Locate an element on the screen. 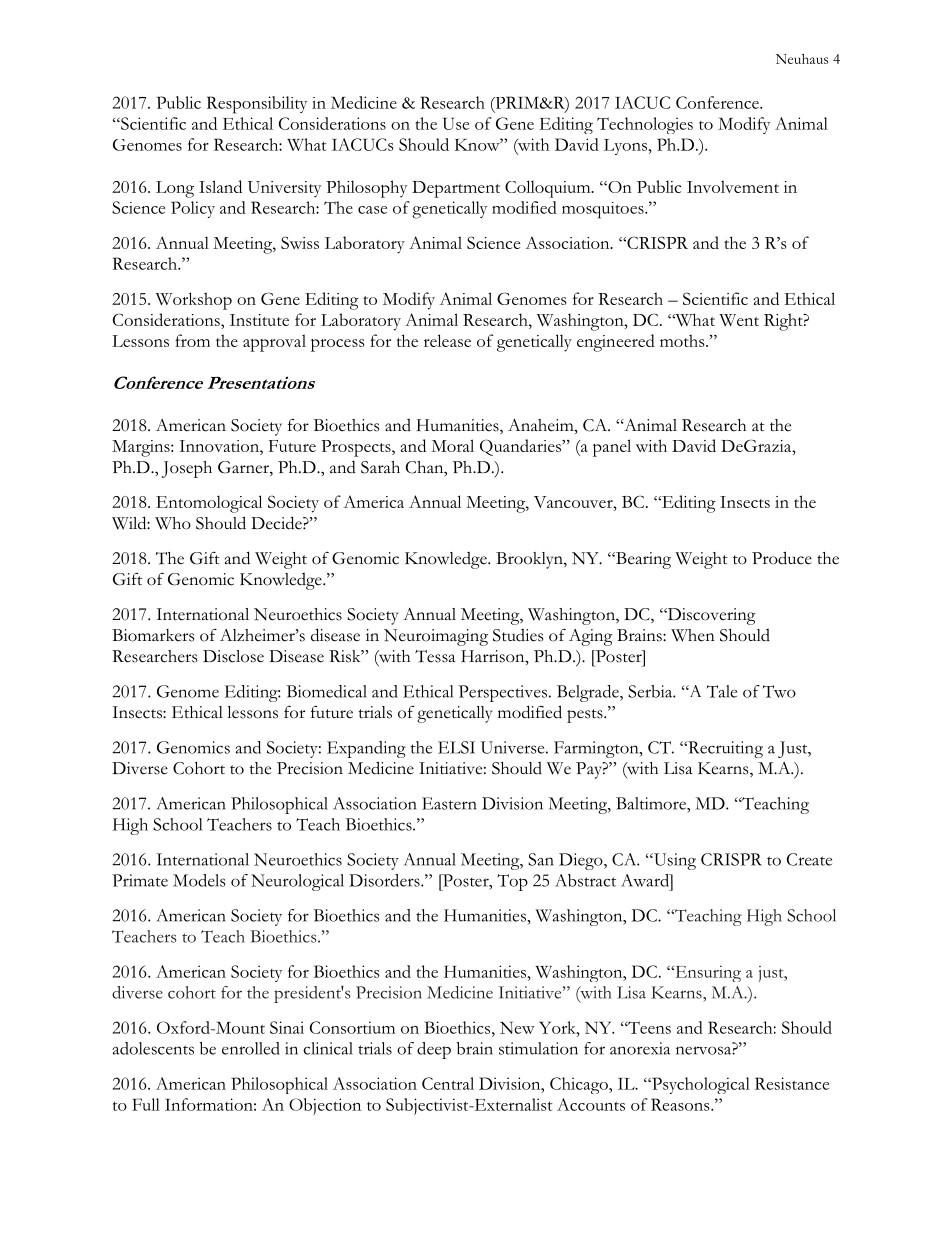  Disclose is located at coordinates (233, 656).
